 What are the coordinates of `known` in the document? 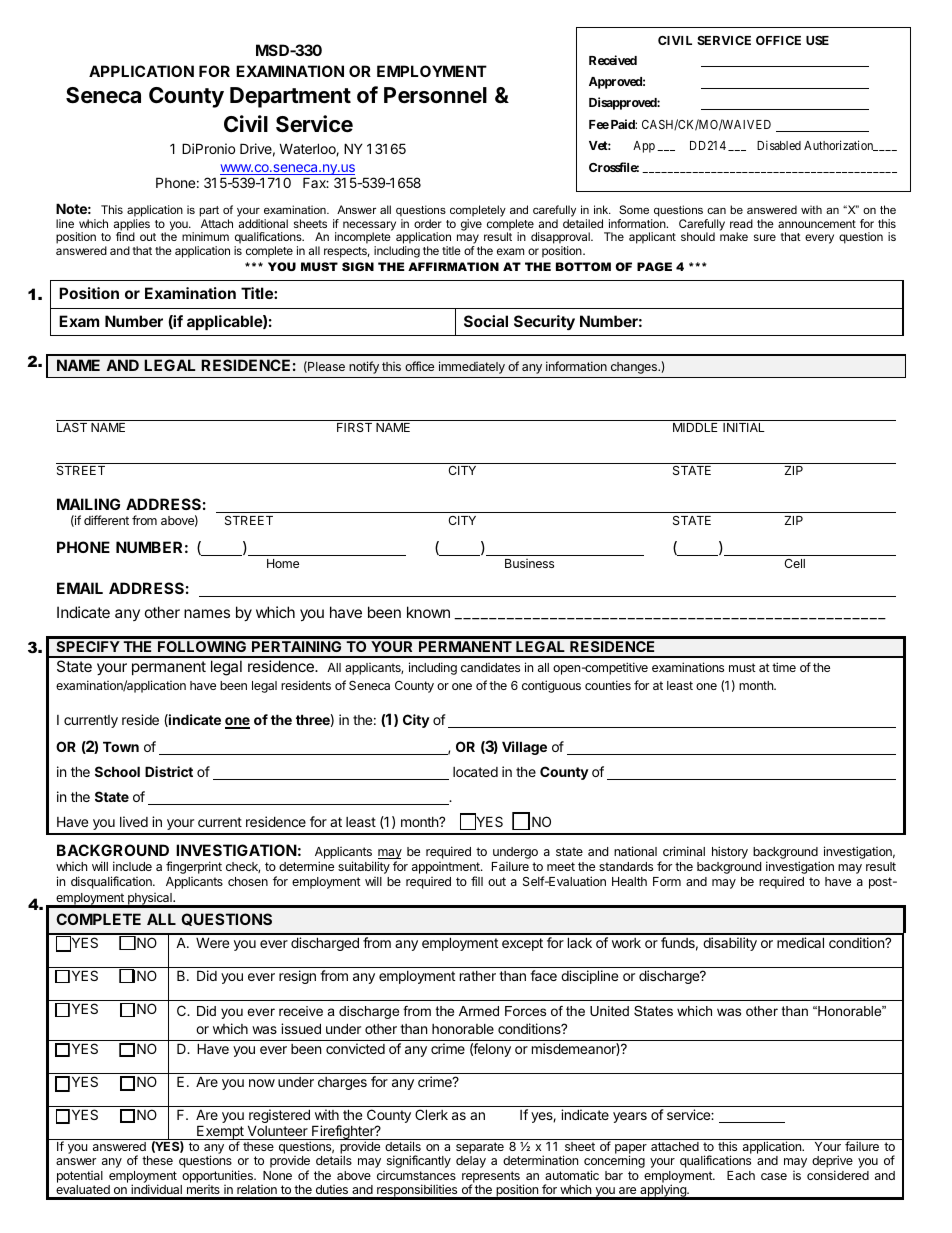 It's located at (428, 612).
